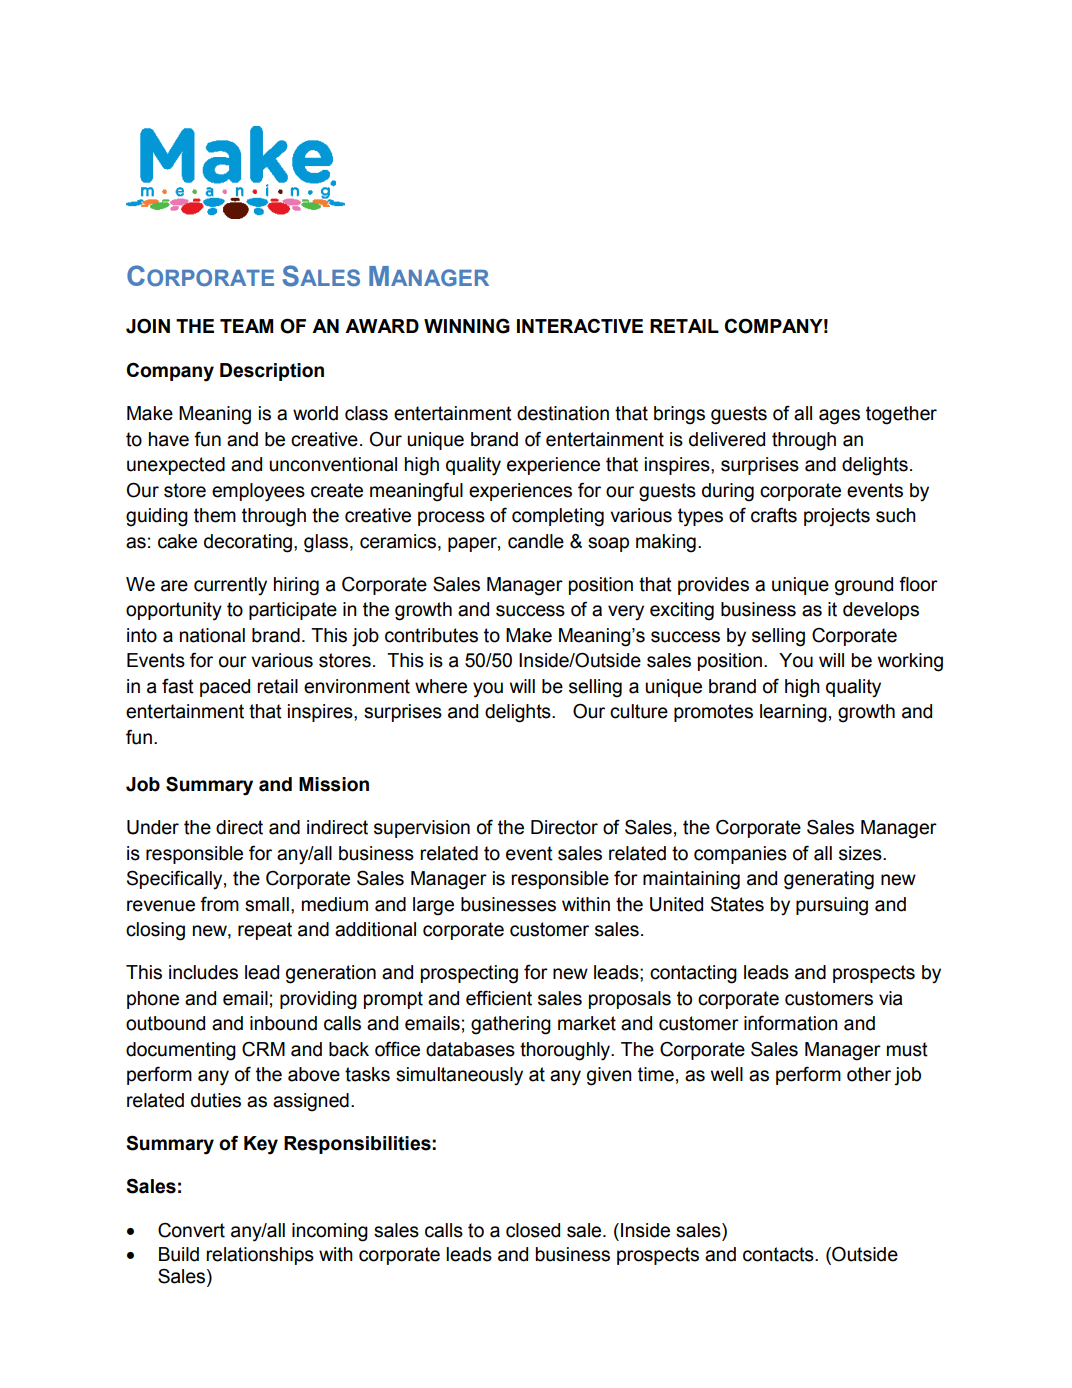  What do you see at coordinates (191, 1230) in the document?
I see `Convert` at bounding box center [191, 1230].
